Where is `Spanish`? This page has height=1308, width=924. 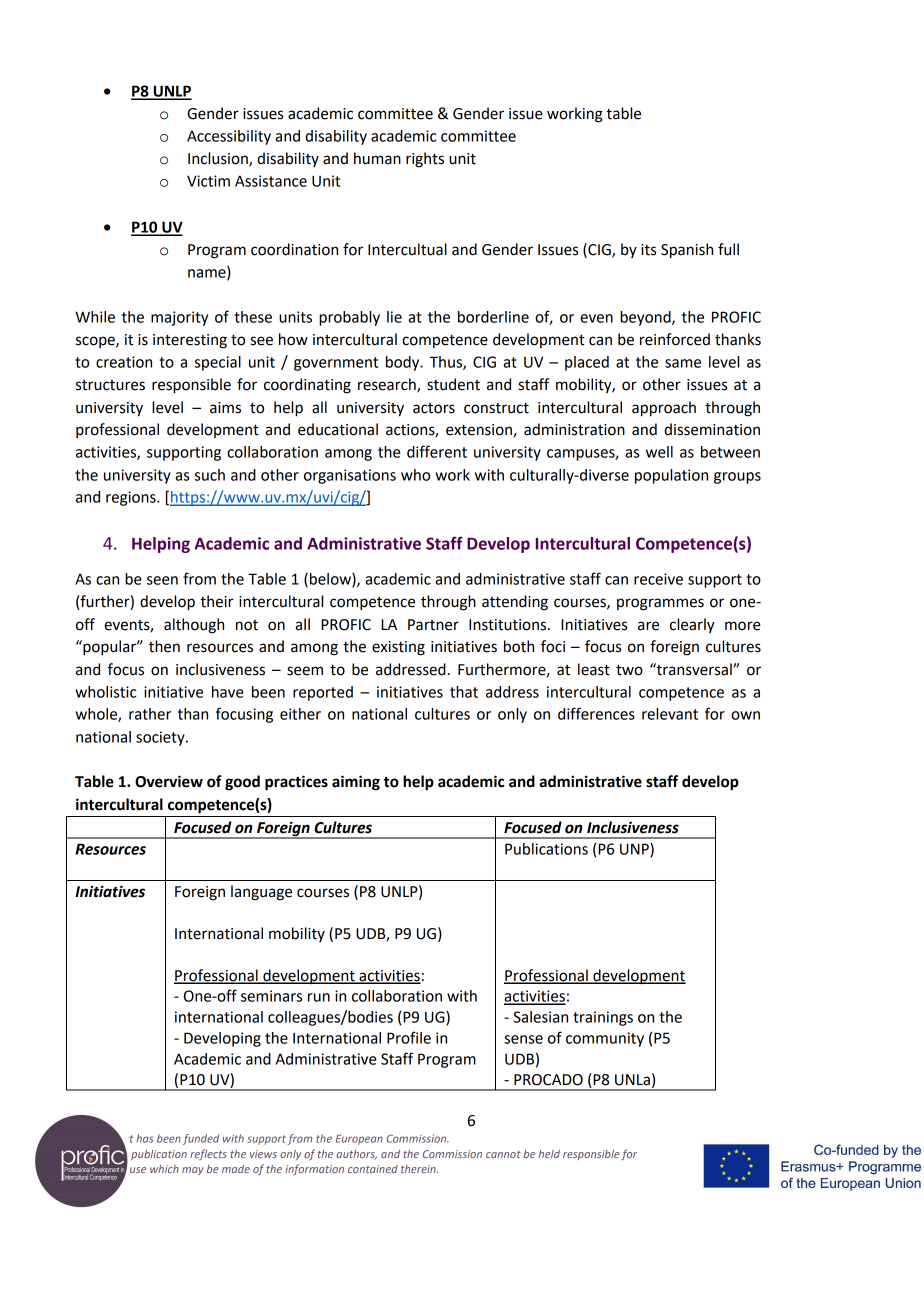 Spanish is located at coordinates (687, 251).
